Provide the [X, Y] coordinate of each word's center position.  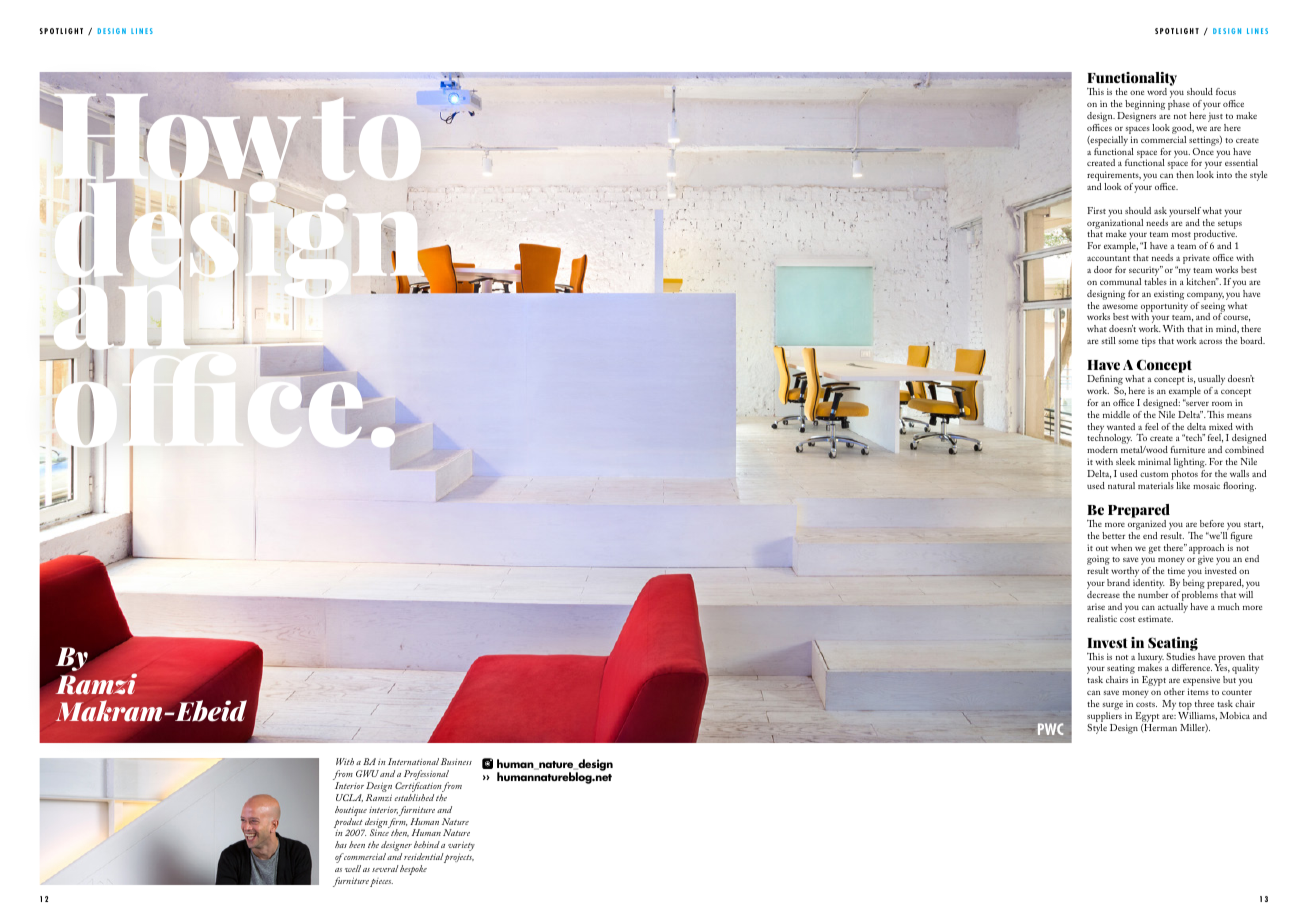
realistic [1102, 618]
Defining [1105, 381]
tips [1149, 342]
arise [1096, 606]
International [413, 761]
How [177, 139]
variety [461, 847]
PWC [1050, 729]
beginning [1145, 106]
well [353, 868]
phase [1179, 106]
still [1109, 340]
